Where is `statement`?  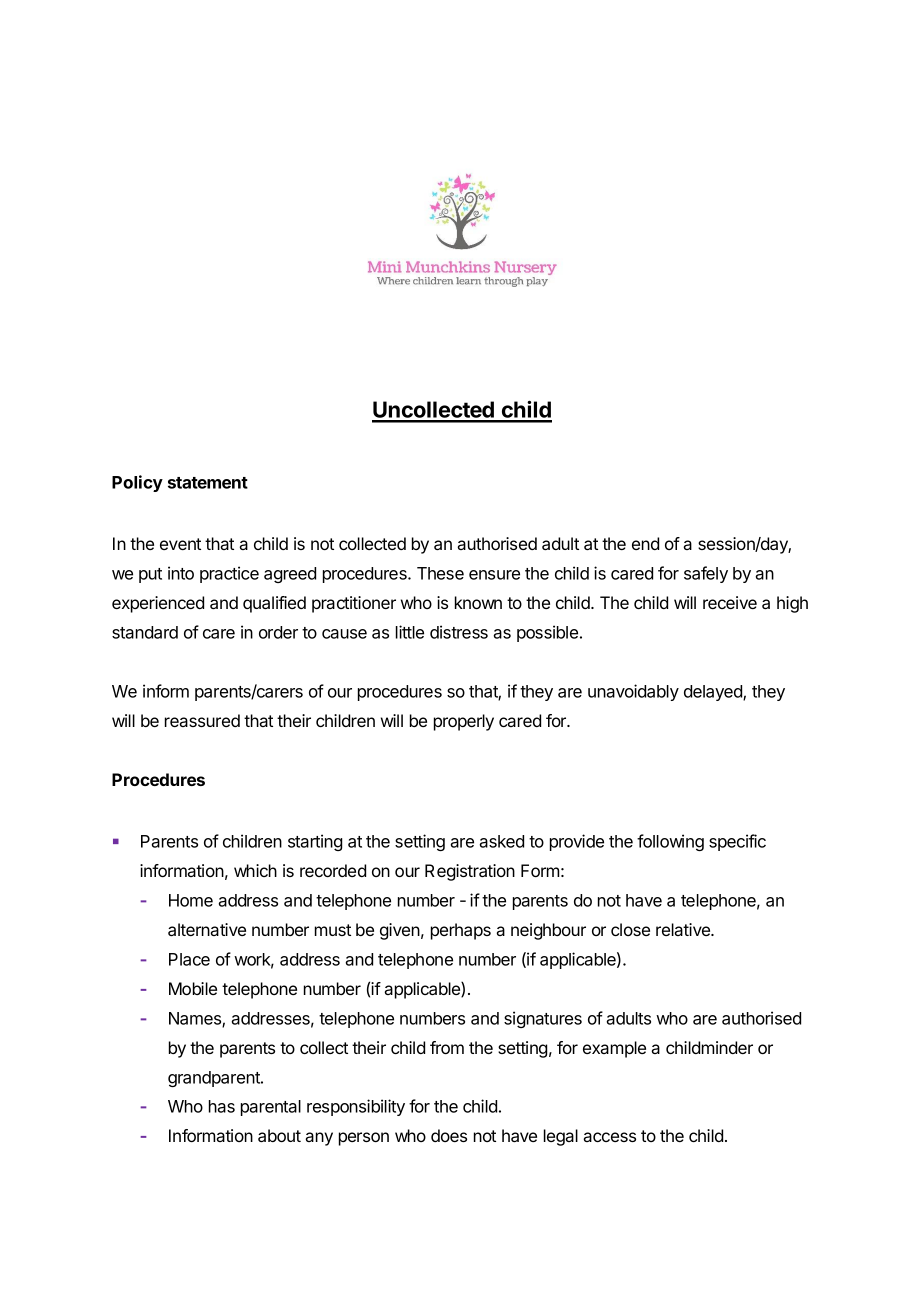
statement is located at coordinates (208, 483).
